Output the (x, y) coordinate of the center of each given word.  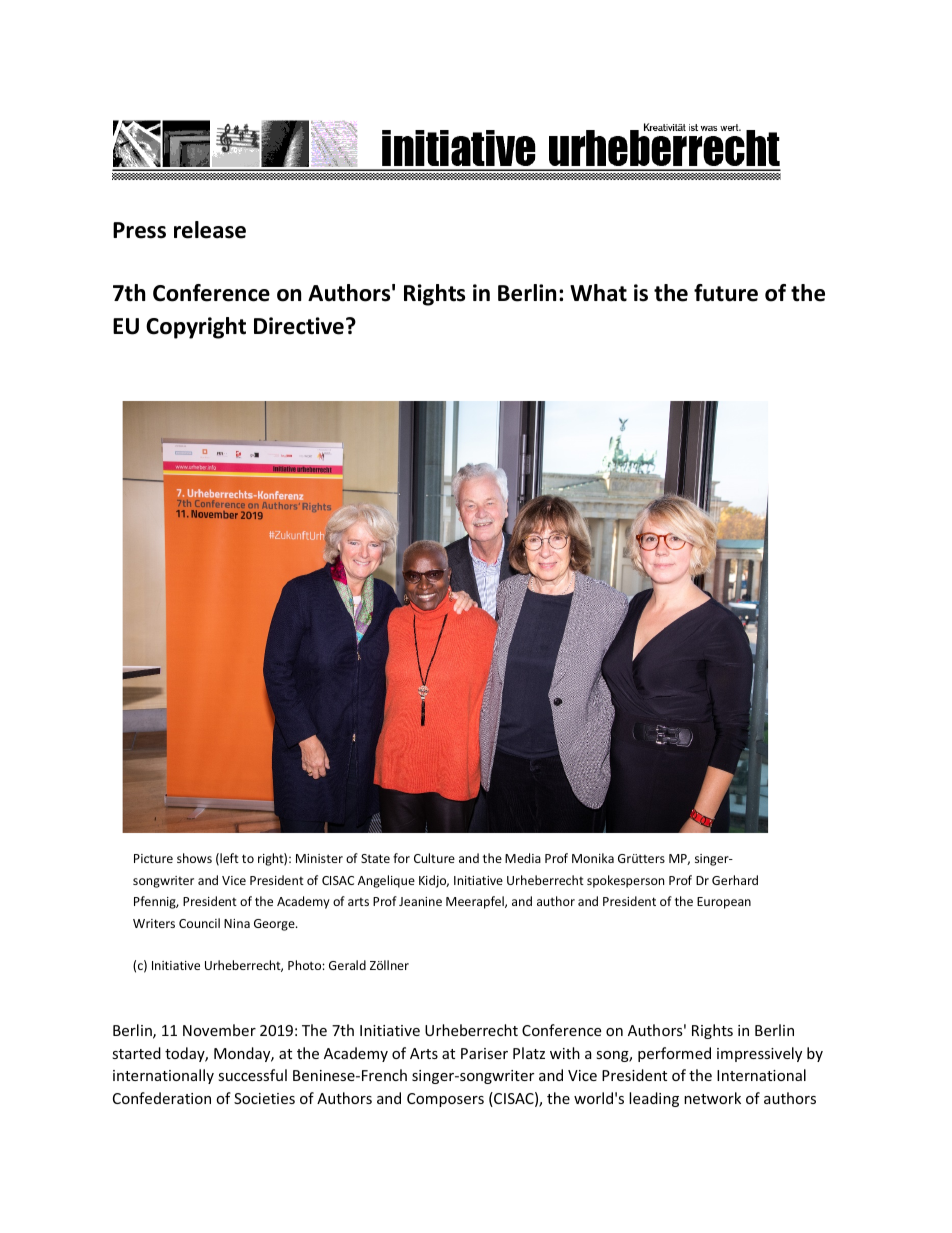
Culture (434, 858)
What (598, 293)
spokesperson (625, 881)
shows (194, 858)
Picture (153, 858)
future (726, 293)
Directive (299, 326)
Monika (593, 858)
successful (252, 1075)
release (210, 230)
